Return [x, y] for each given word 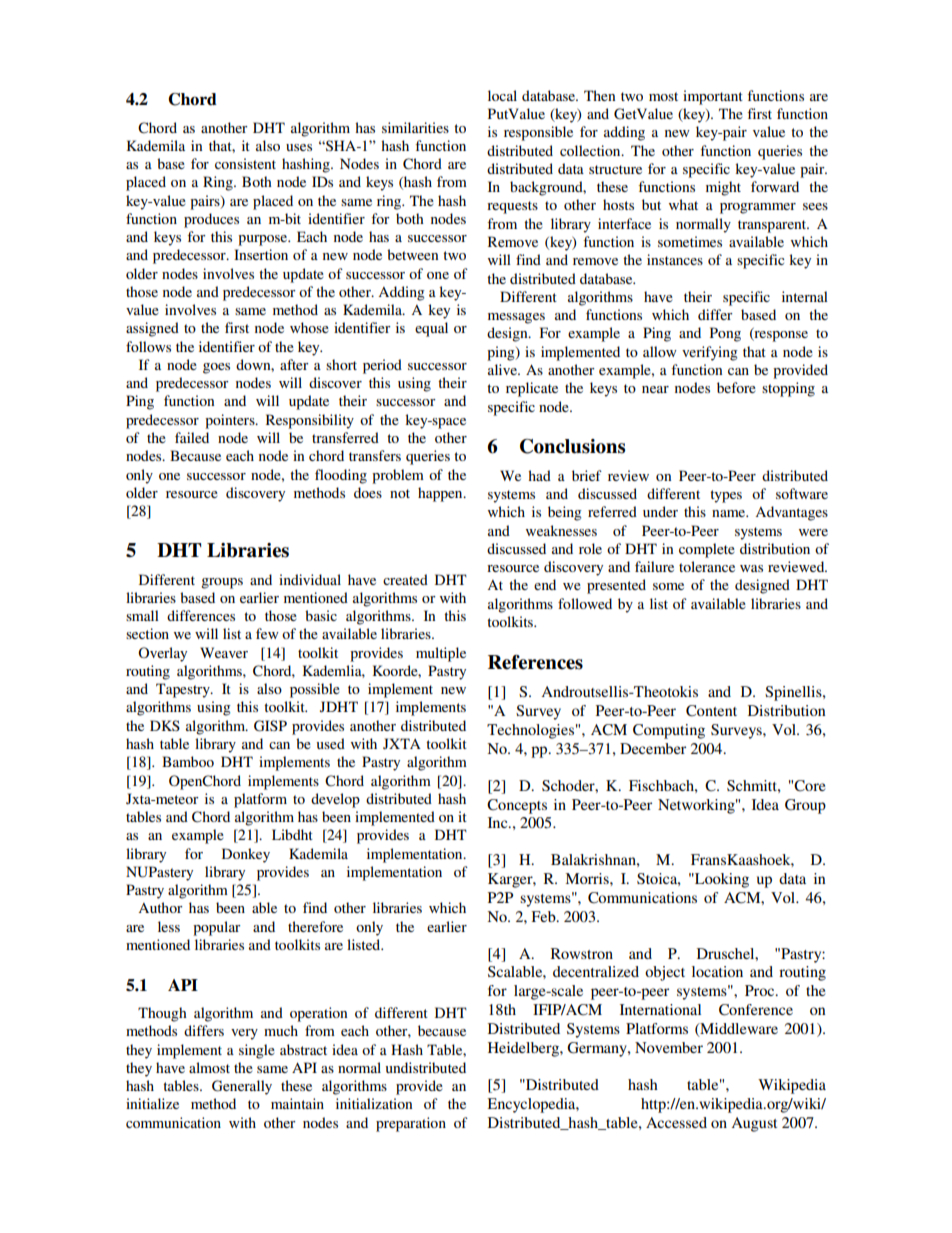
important [713, 97]
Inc [499, 822]
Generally [242, 1087]
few [267, 633]
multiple [441, 654]
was [751, 568]
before [736, 387]
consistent [245, 163]
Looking [721, 880]
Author [160, 907]
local [502, 95]
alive [503, 369]
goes [216, 368]
